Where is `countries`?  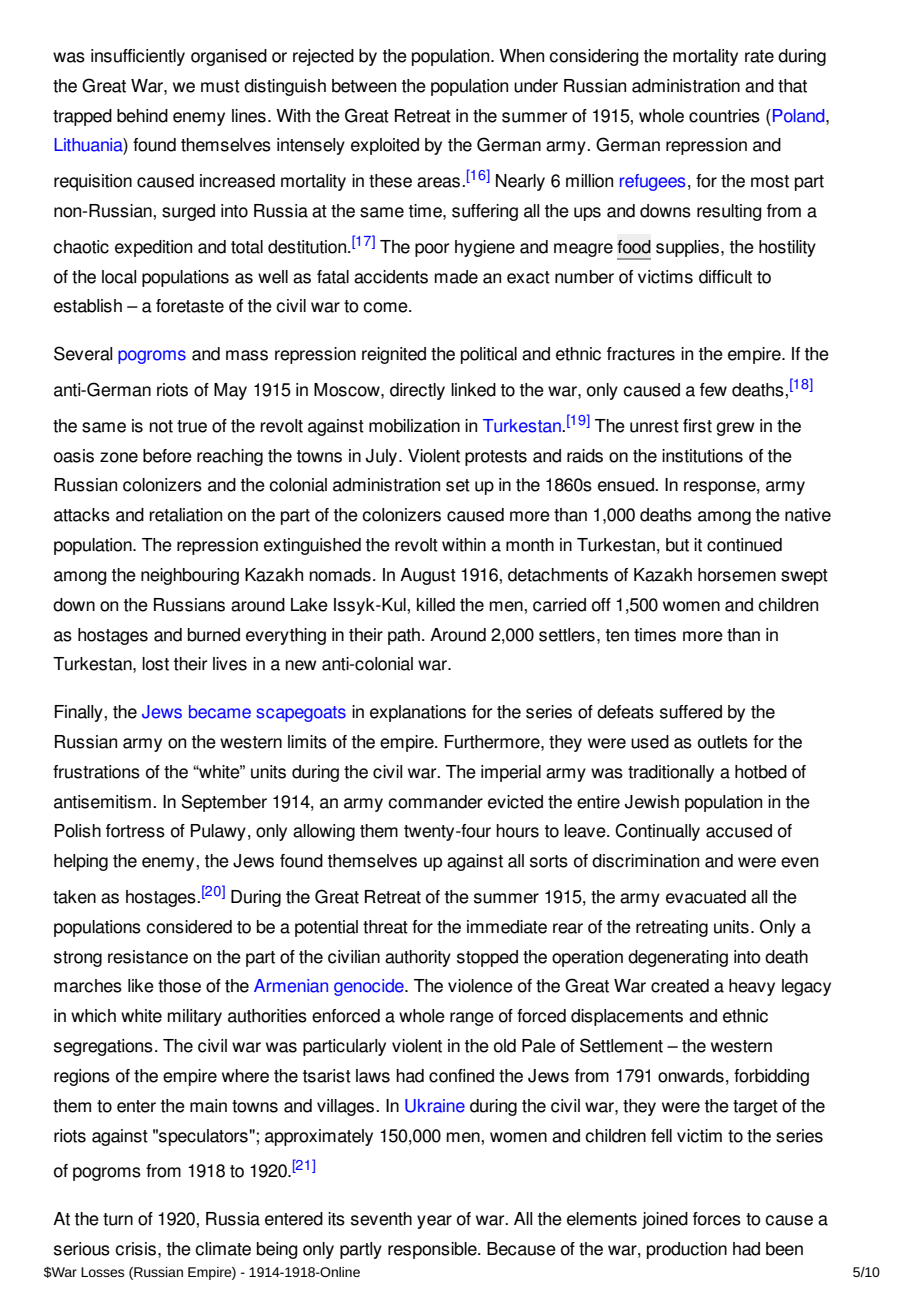
countries is located at coordinates (724, 116).
